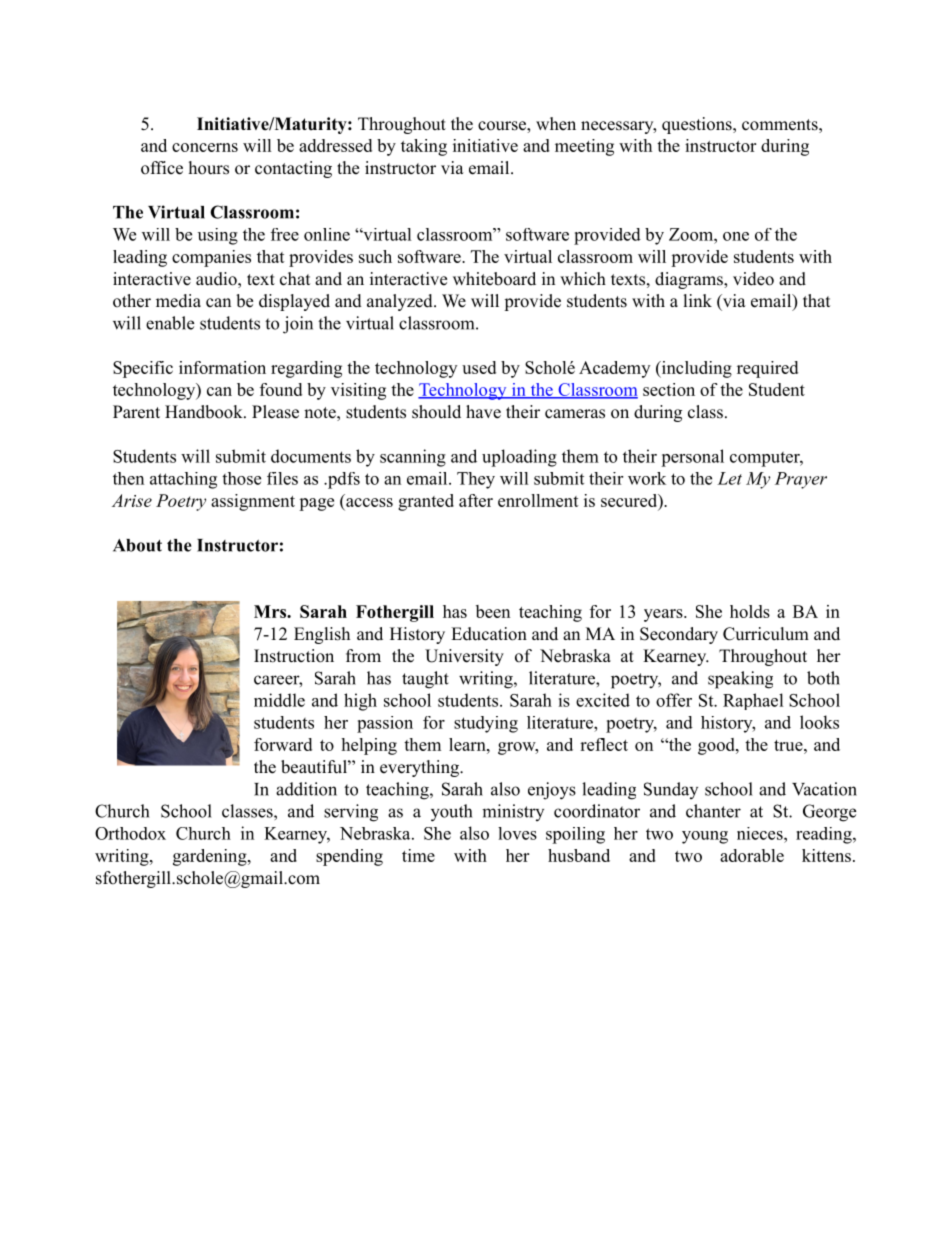  Describe the element at coordinates (479, 367) in the screenshot. I see `used` at that location.
